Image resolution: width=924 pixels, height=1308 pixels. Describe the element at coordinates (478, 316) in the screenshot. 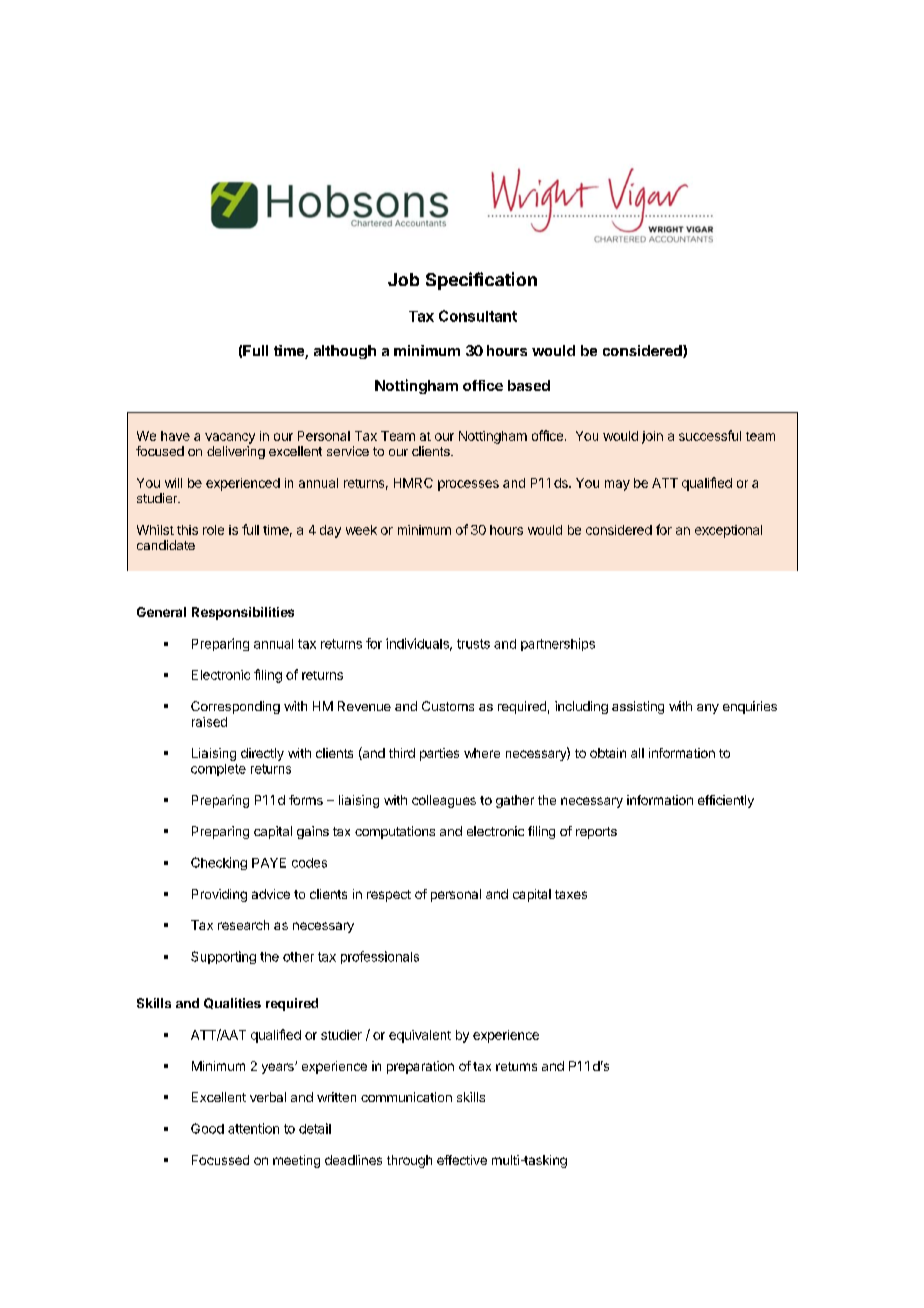

I see `Consultant` at that location.
